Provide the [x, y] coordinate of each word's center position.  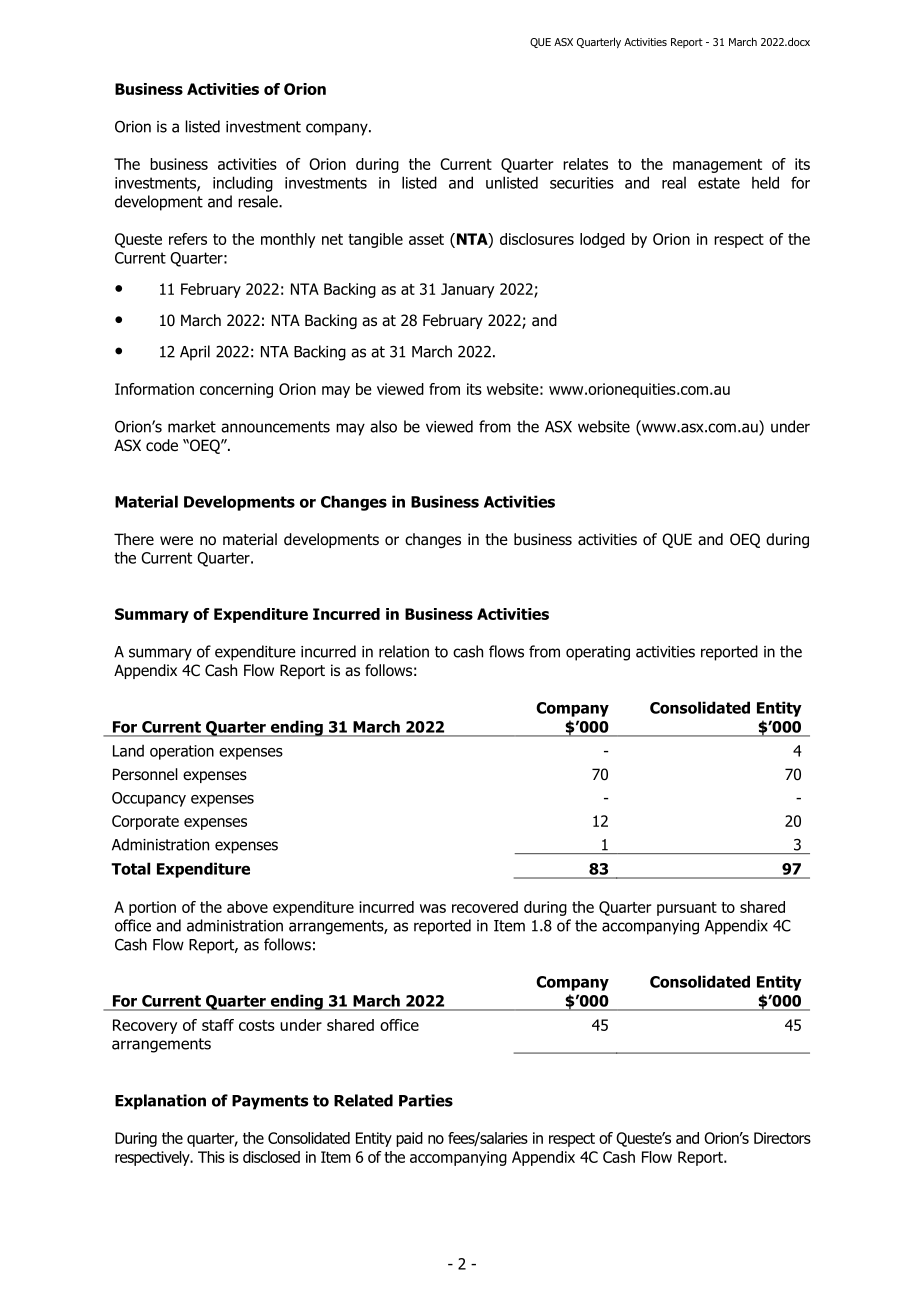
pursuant [687, 909]
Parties [426, 1100]
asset [426, 239]
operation [182, 752]
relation [404, 651]
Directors [782, 1138]
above [247, 907]
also [383, 426]
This [211, 1157]
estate [719, 183]
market [192, 426]
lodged [602, 240]
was [433, 908]
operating [598, 653]
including [243, 184]
